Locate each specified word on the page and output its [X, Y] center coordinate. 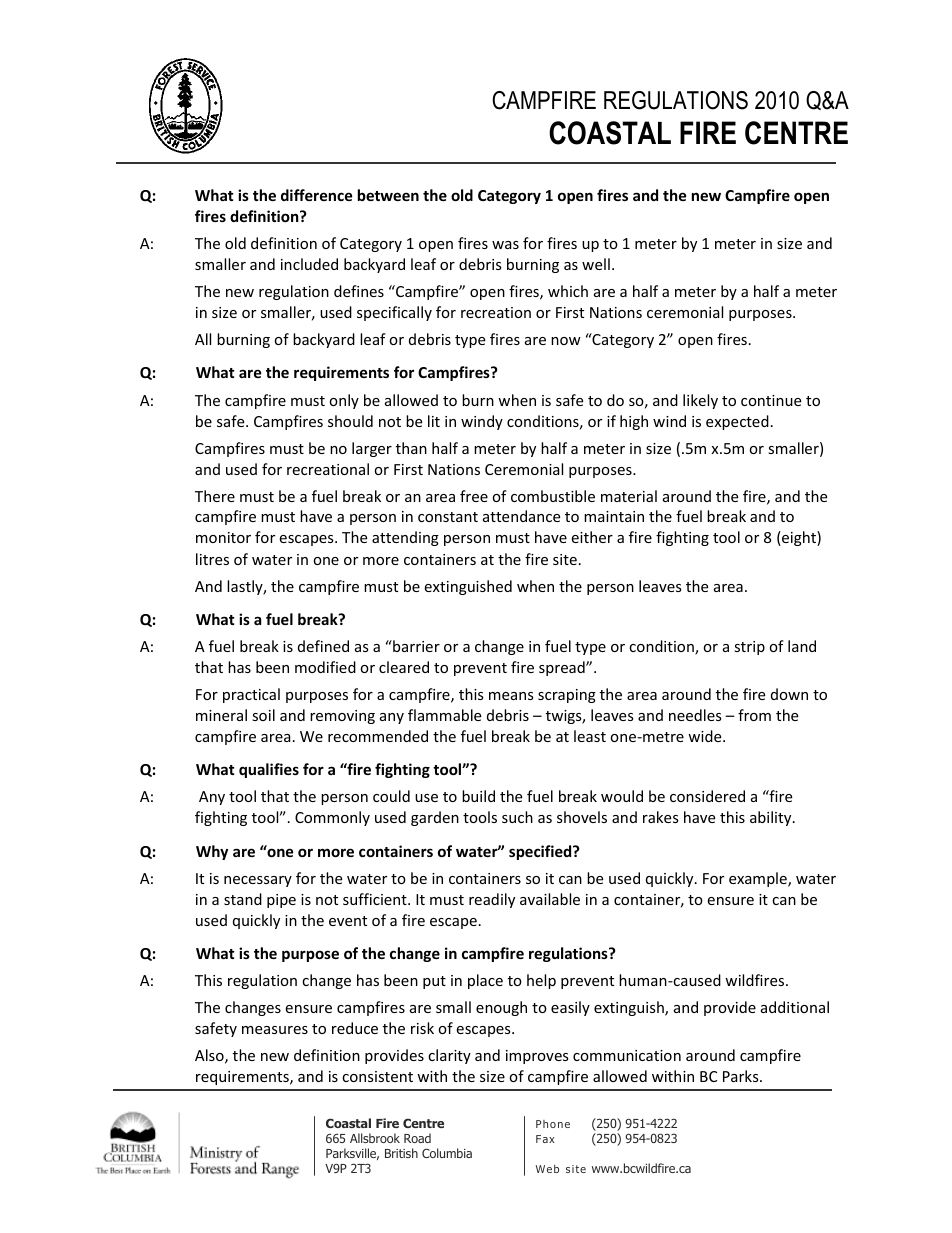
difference [317, 195]
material [629, 496]
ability [772, 818]
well [596, 264]
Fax [545, 1139]
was [505, 245]
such [517, 817]
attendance [521, 516]
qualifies [269, 770]
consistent [377, 1076]
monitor [223, 537]
